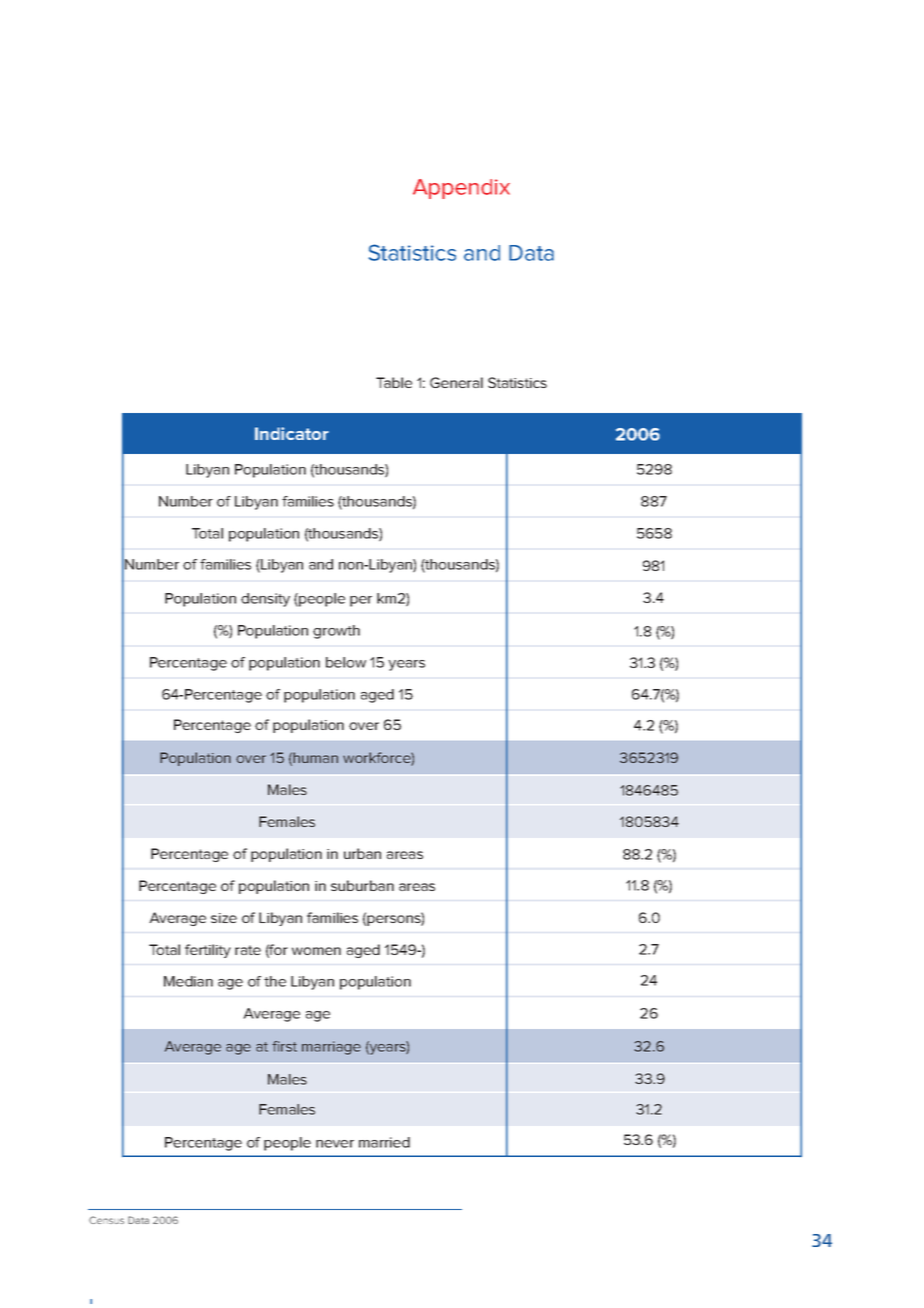  Describe the element at coordinates (335, 1144) in the page. I see `never` at that location.
